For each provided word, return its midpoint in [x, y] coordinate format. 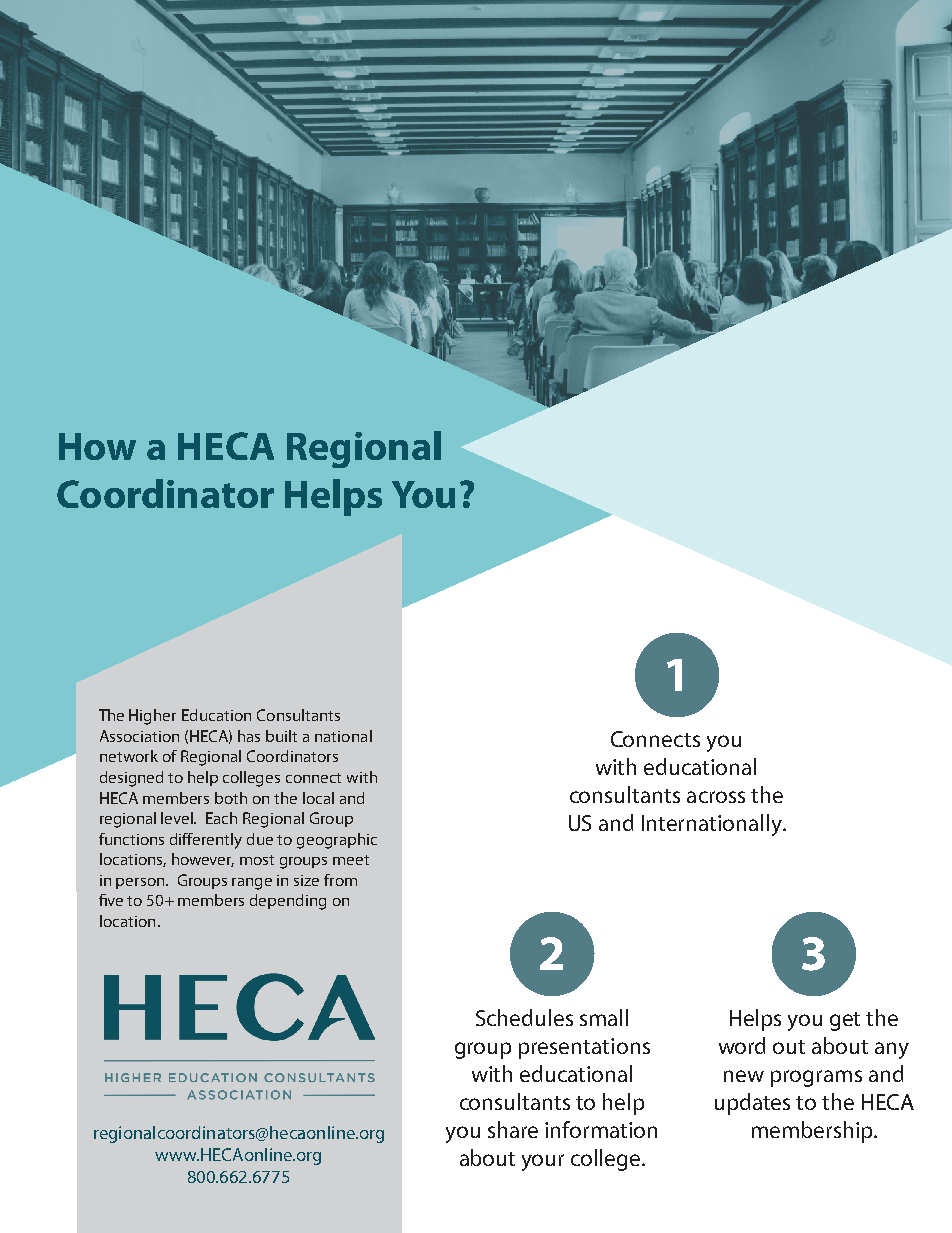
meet [351, 860]
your [543, 1162]
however [203, 860]
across [716, 797]
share [513, 1129]
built [281, 736]
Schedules [524, 1017]
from [340, 880]
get [845, 1021]
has [249, 736]
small [604, 1017]
